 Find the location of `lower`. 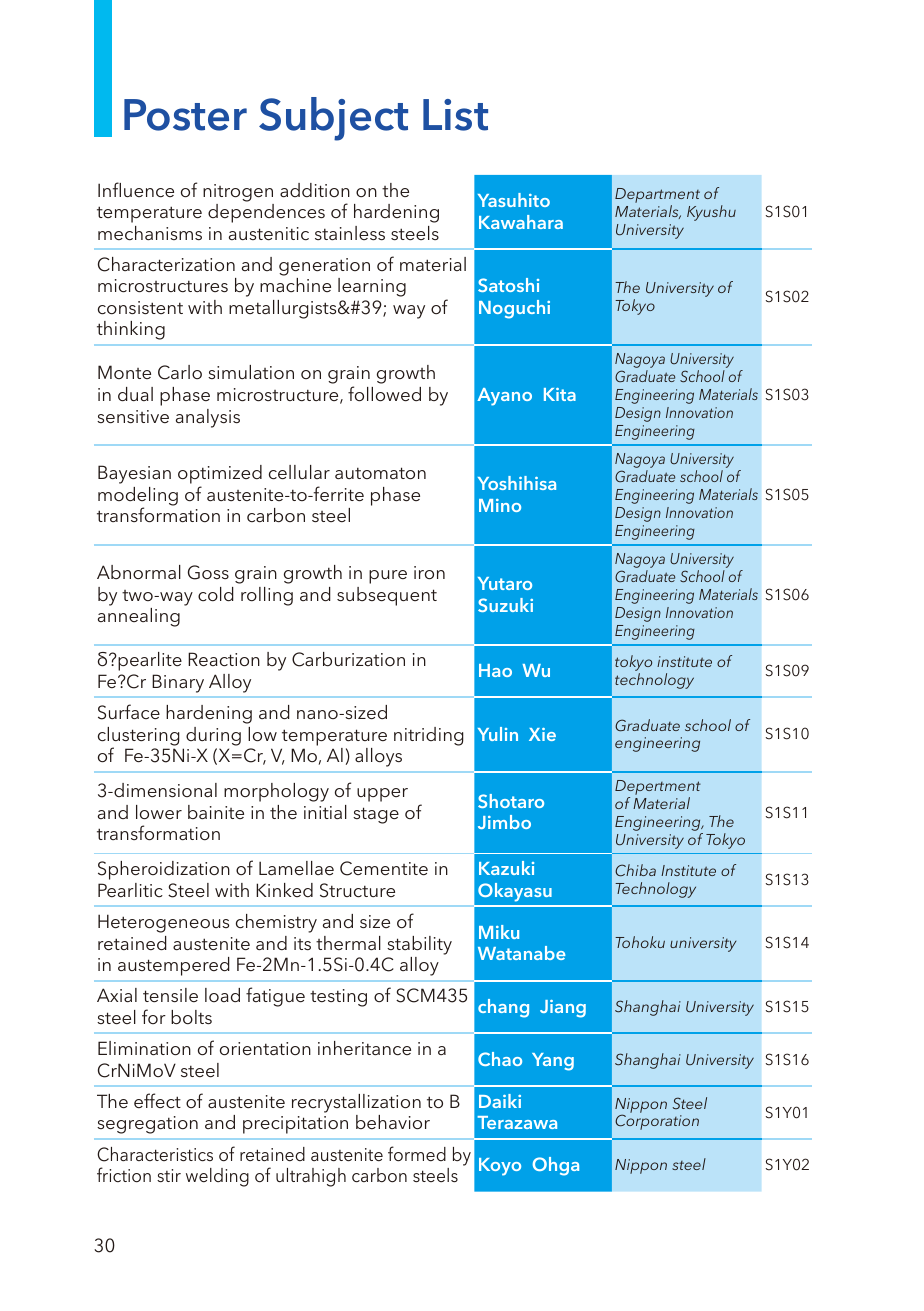

lower is located at coordinates (159, 812).
